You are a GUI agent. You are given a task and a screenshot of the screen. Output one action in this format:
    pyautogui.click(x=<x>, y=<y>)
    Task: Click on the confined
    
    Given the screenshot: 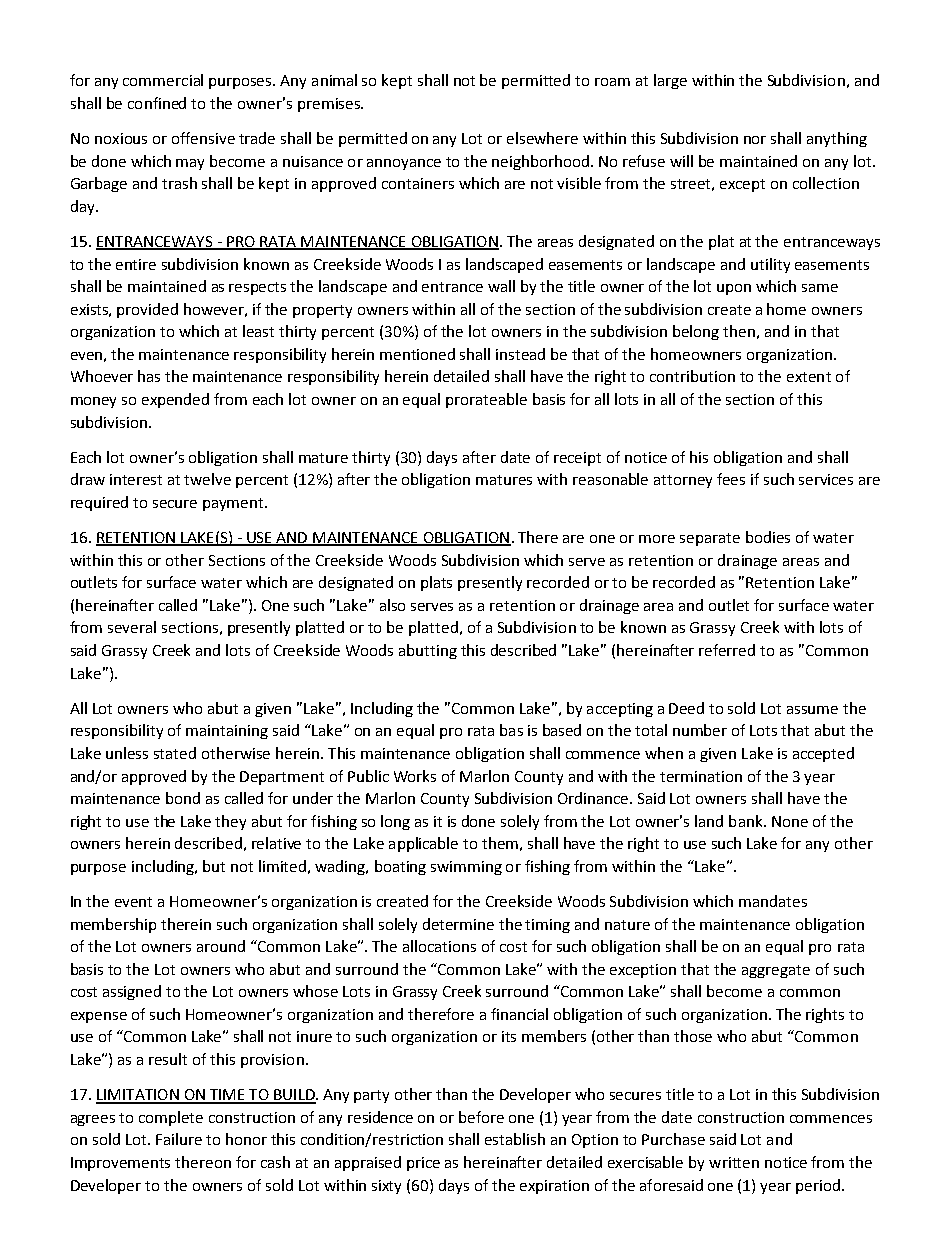 What is the action you would take?
    pyautogui.click(x=157, y=103)
